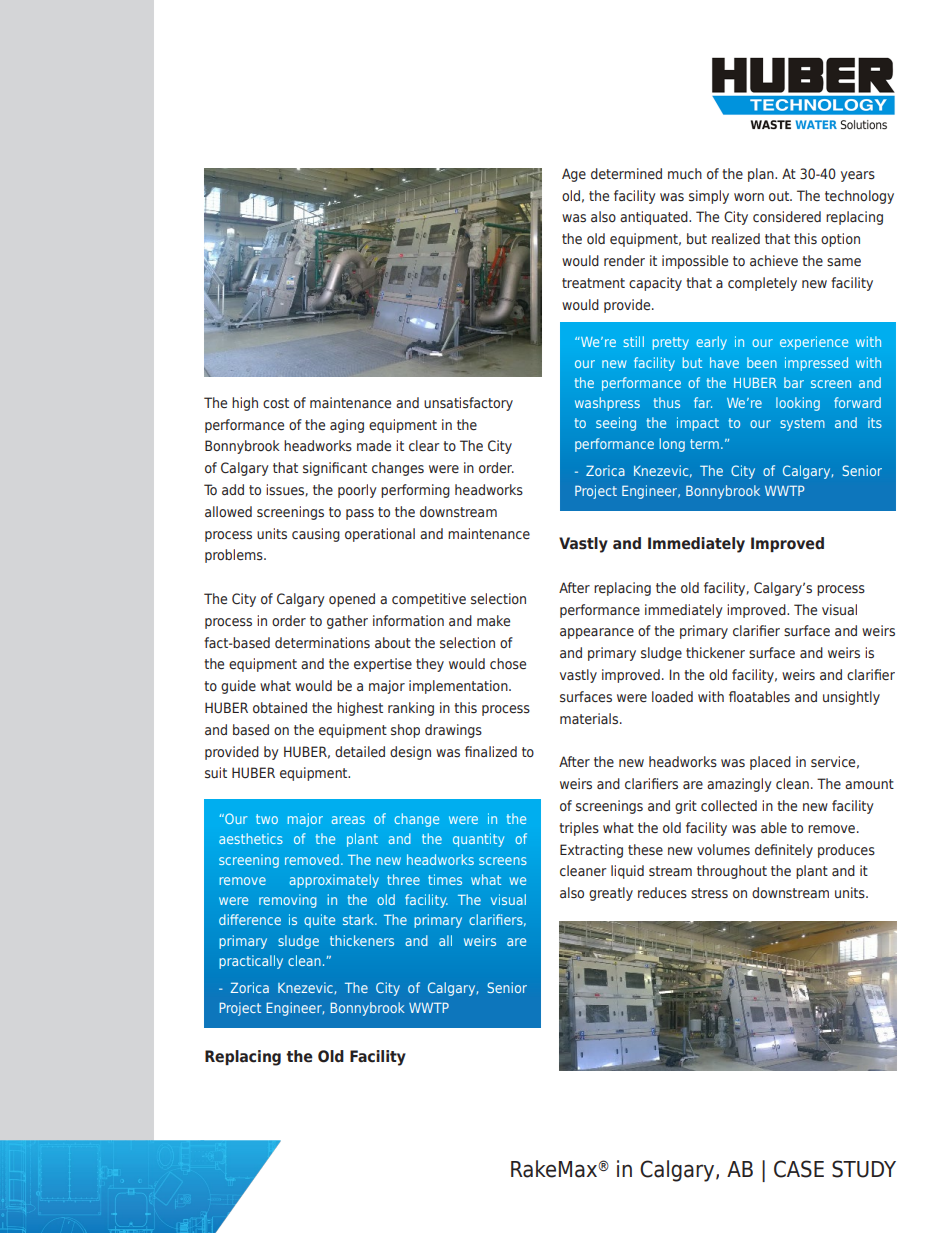 This image has height=1233, width=952. Describe the element at coordinates (288, 901) in the image. I see `removing` at that location.
